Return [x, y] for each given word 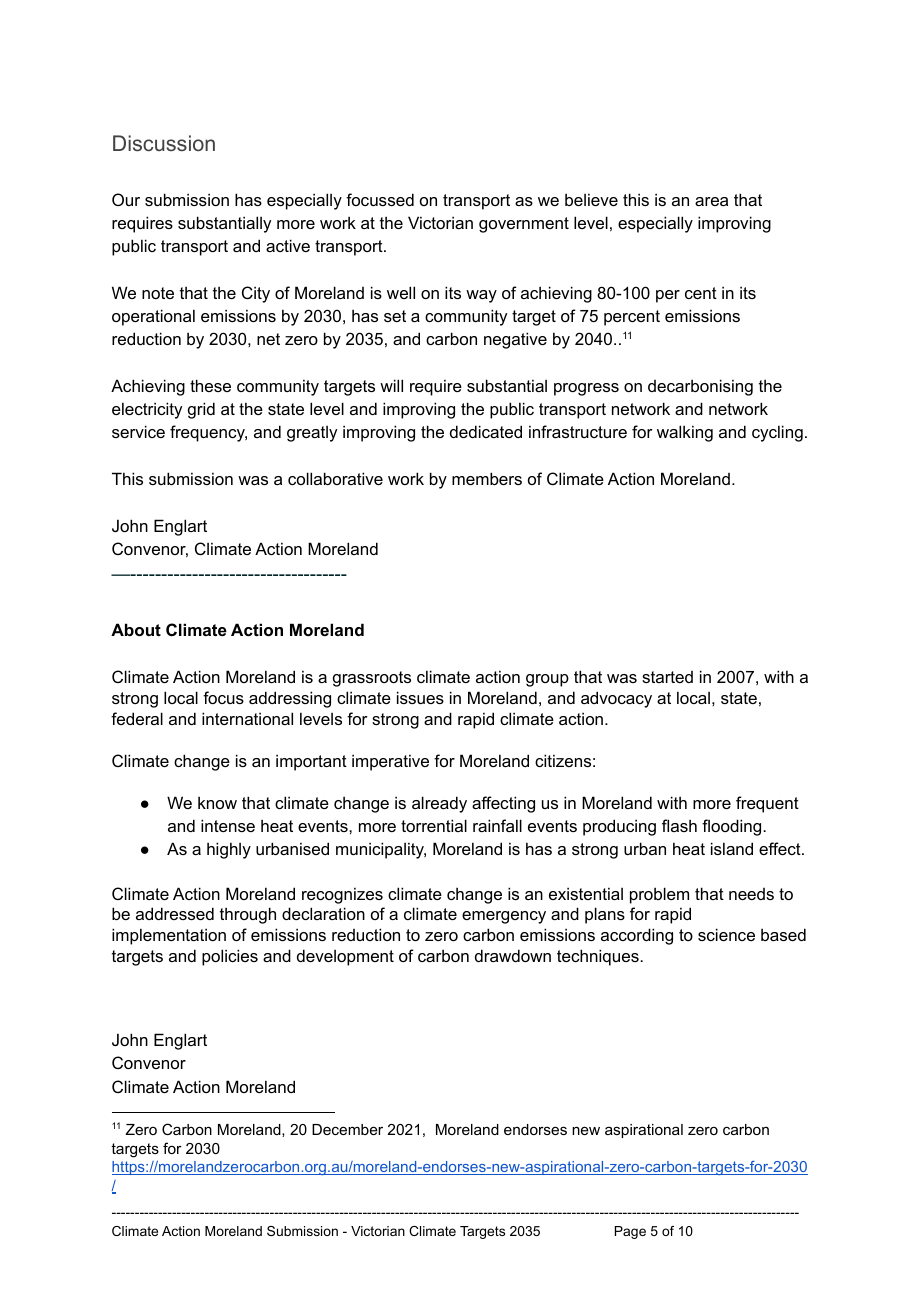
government [524, 225]
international [247, 718]
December [347, 1129]
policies [230, 957]
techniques [599, 957]
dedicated [486, 431]
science [726, 934]
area [711, 201]
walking [685, 433]
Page [630, 1232]
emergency [504, 917]
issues [420, 697]
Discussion [164, 143]
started [667, 677]
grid [201, 410]
